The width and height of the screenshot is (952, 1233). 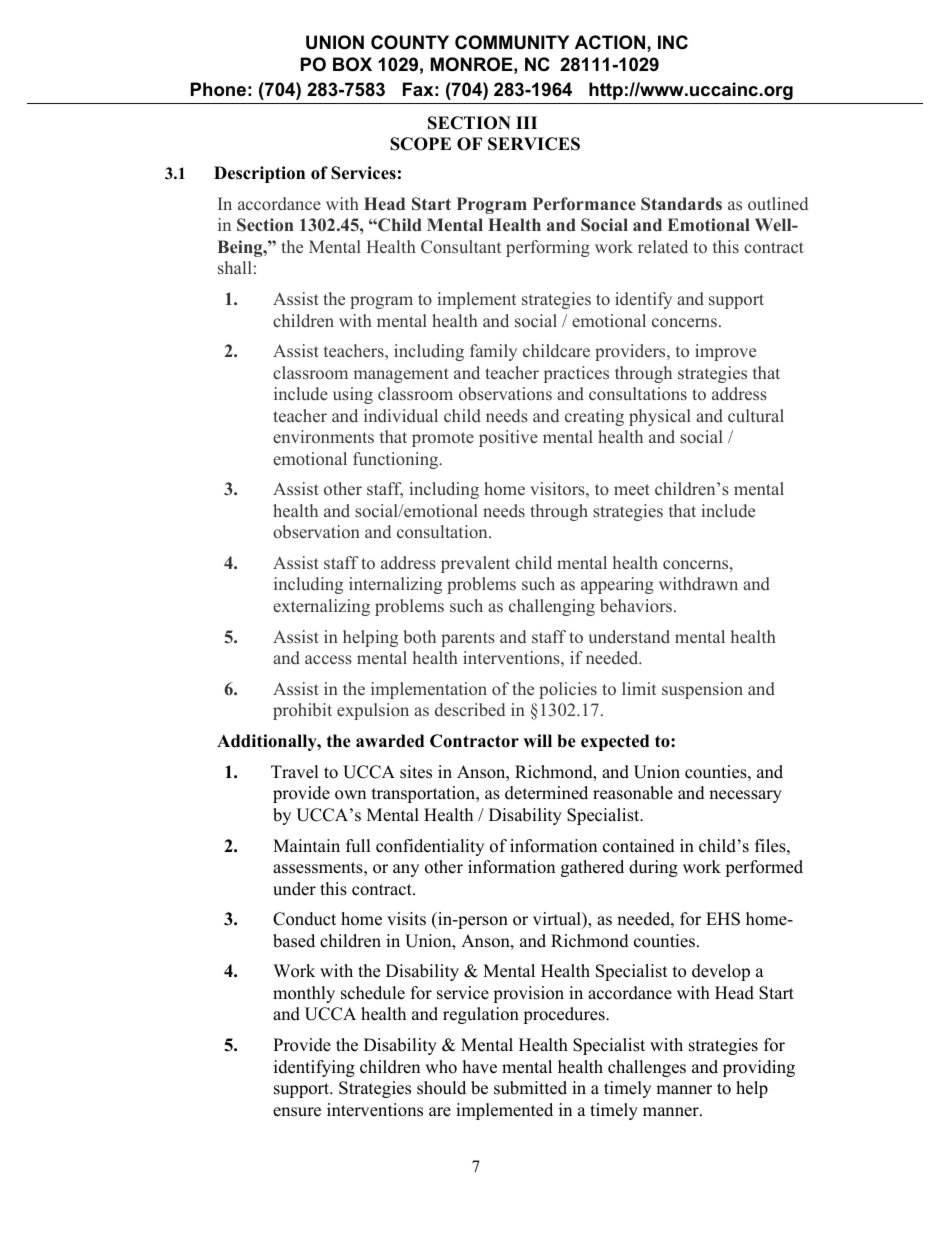 What do you see at coordinates (512, 42) in the screenshot?
I see `COMMUNITY` at bounding box center [512, 42].
